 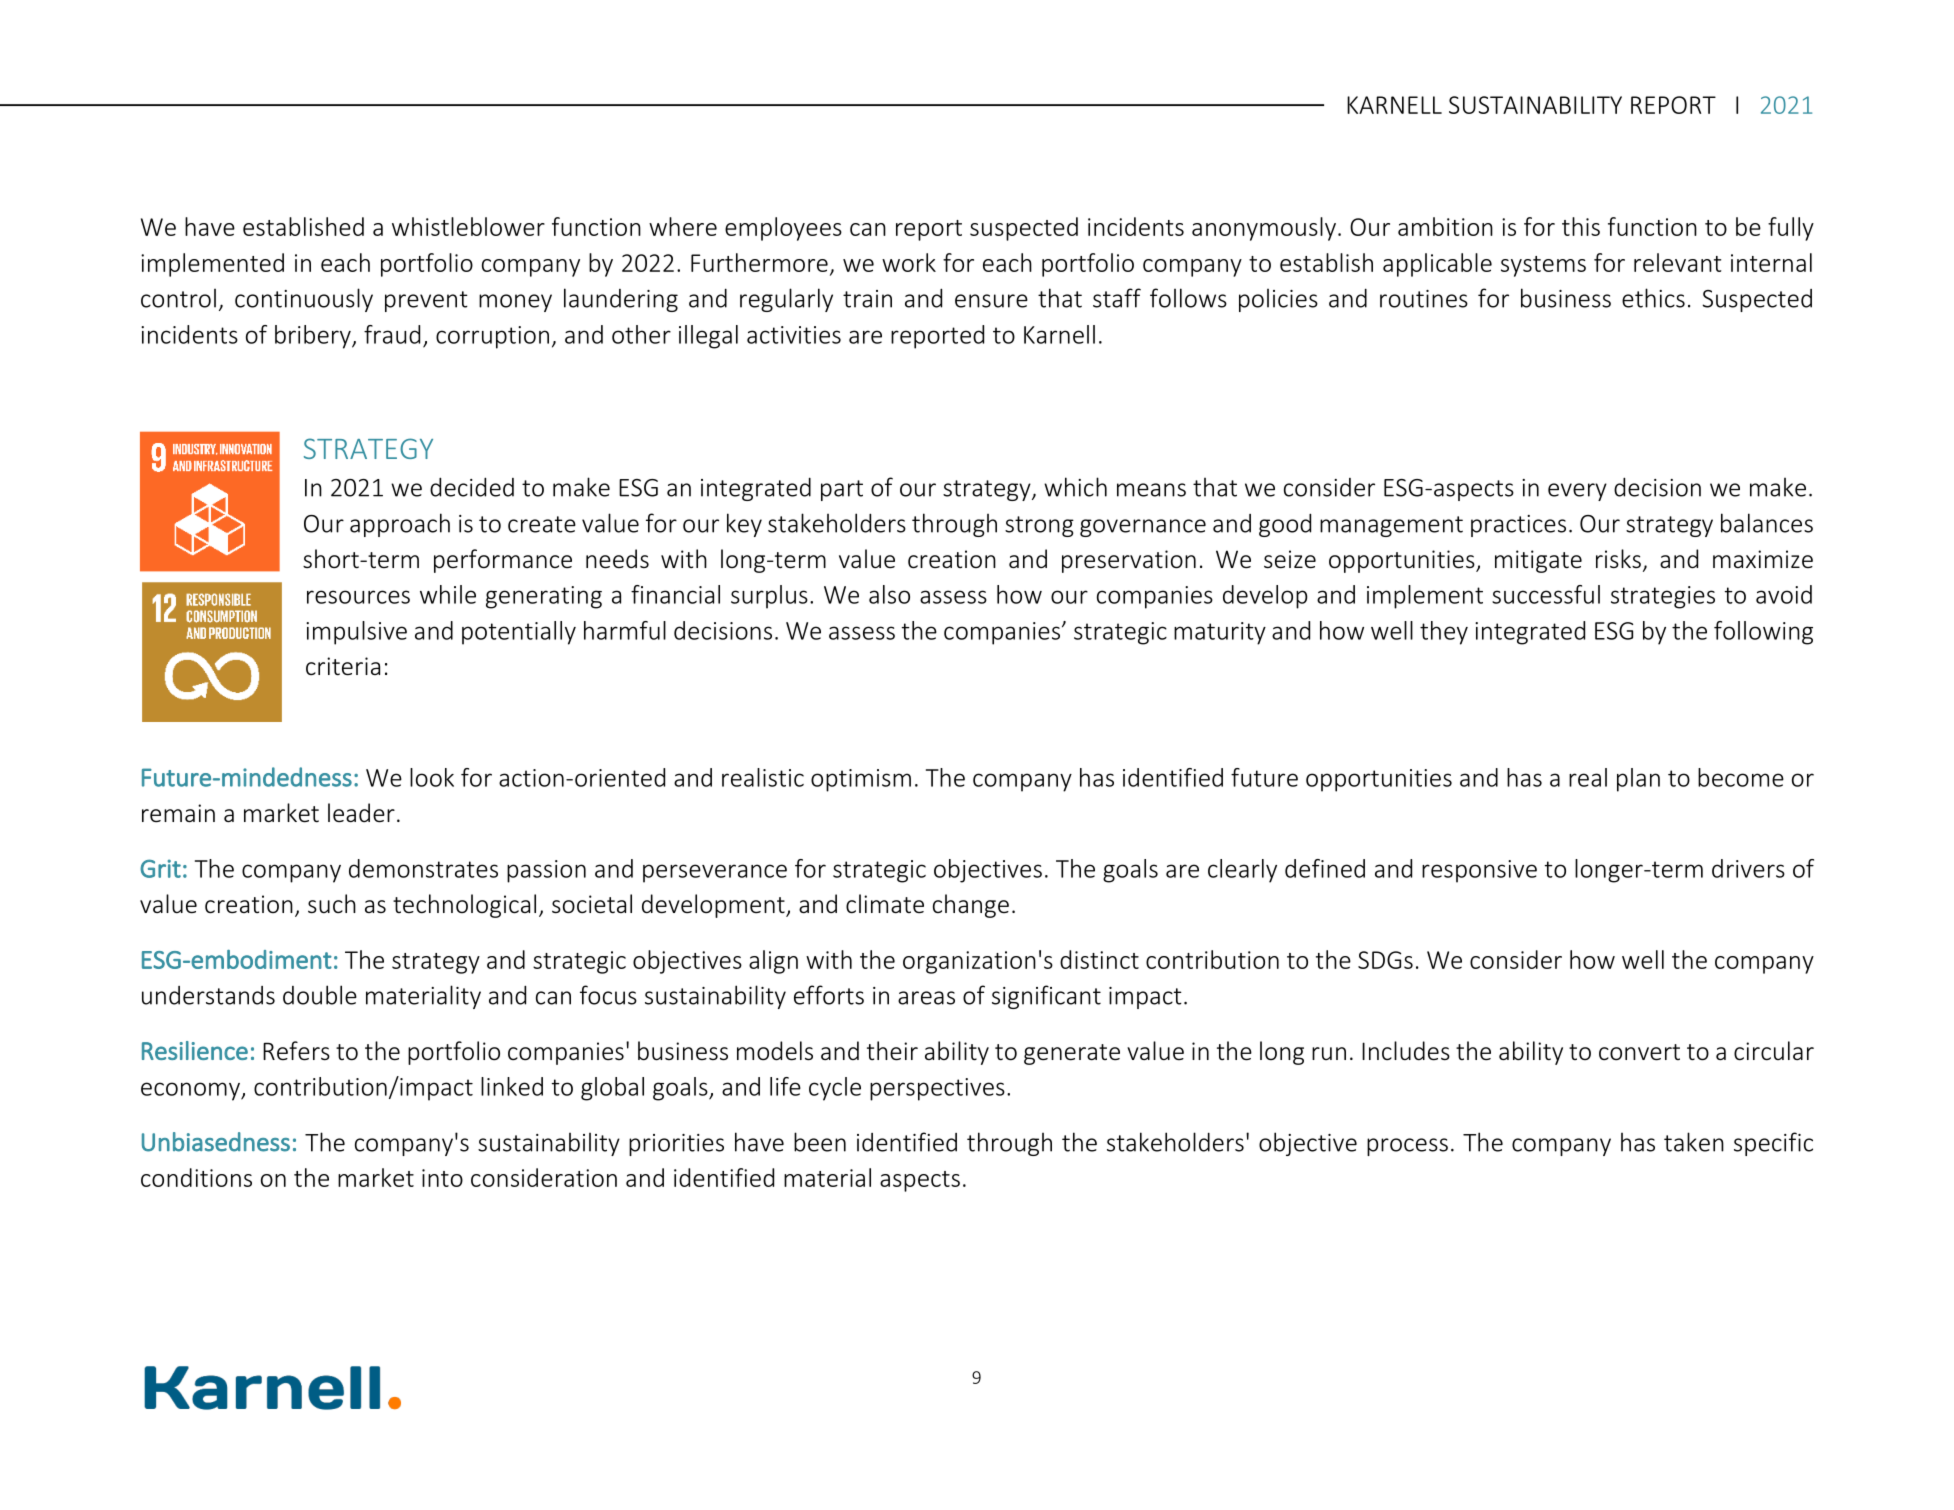 What do you see at coordinates (343, 666) in the screenshot?
I see `criteria` at bounding box center [343, 666].
